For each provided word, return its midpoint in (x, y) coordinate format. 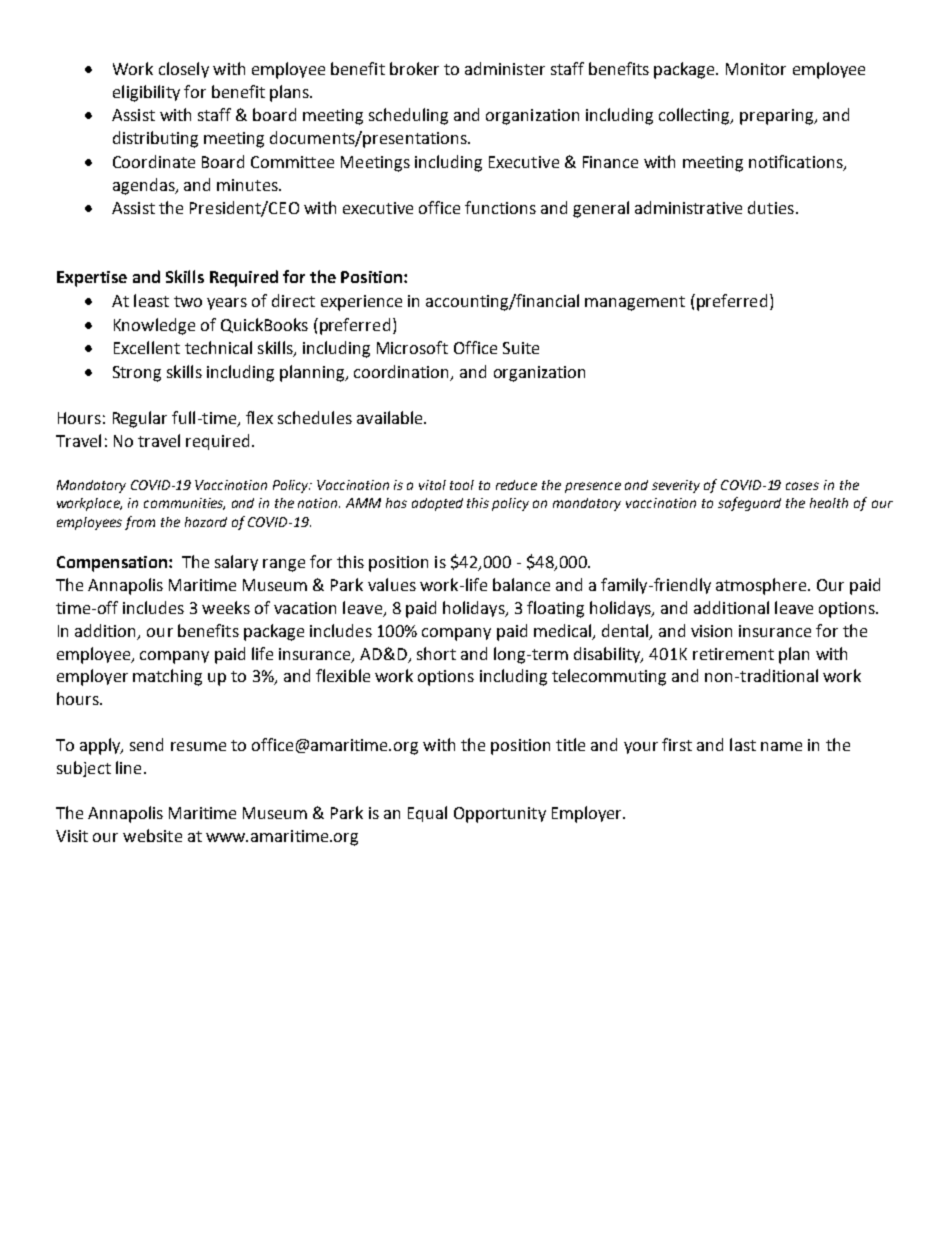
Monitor (756, 69)
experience (361, 303)
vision (711, 631)
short (436, 653)
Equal (427, 814)
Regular (140, 419)
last (743, 744)
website (152, 835)
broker (414, 68)
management (635, 303)
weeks (226, 607)
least (151, 300)
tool (462, 485)
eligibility (146, 93)
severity (676, 486)
